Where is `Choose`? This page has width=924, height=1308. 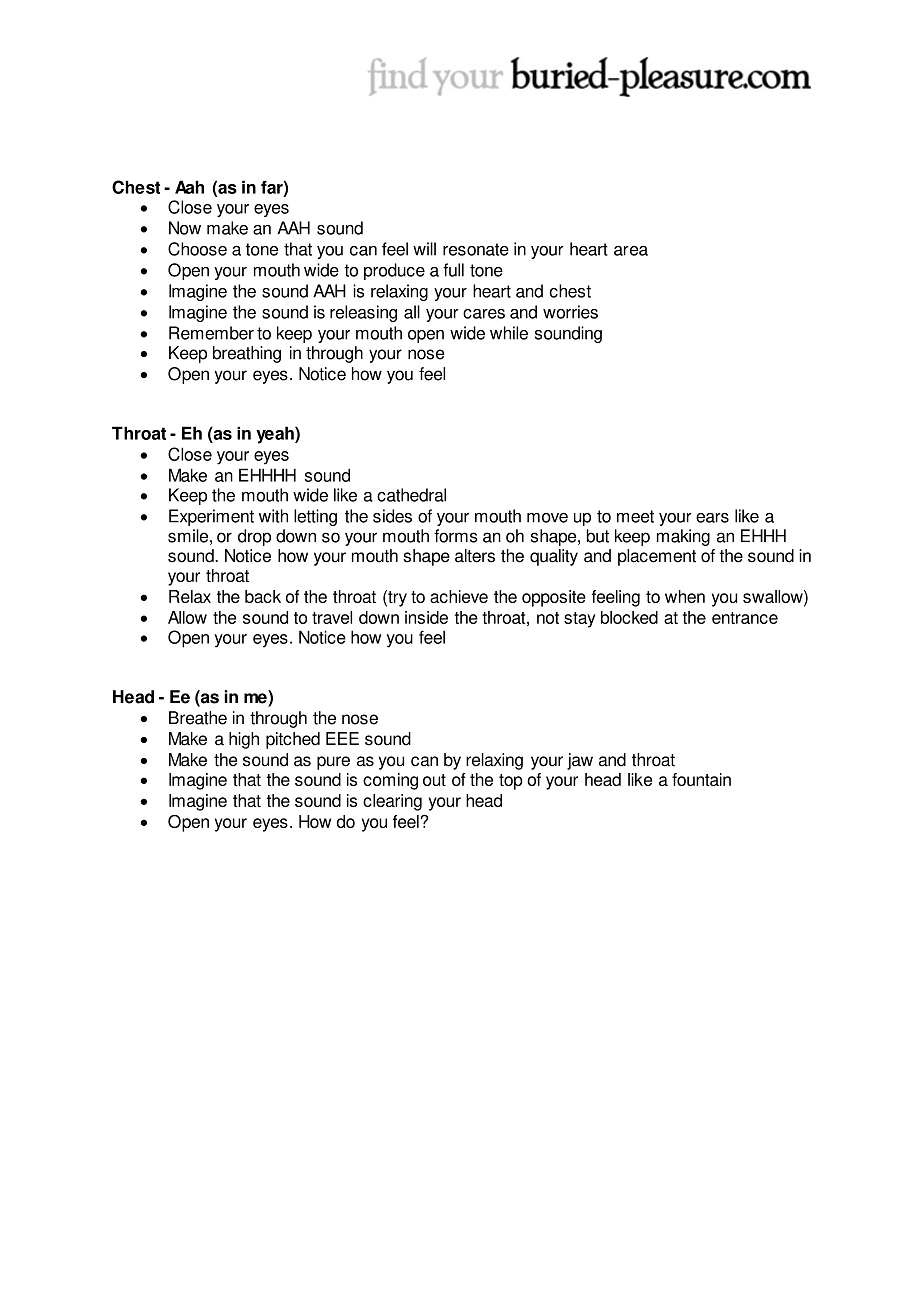
Choose is located at coordinates (197, 249).
